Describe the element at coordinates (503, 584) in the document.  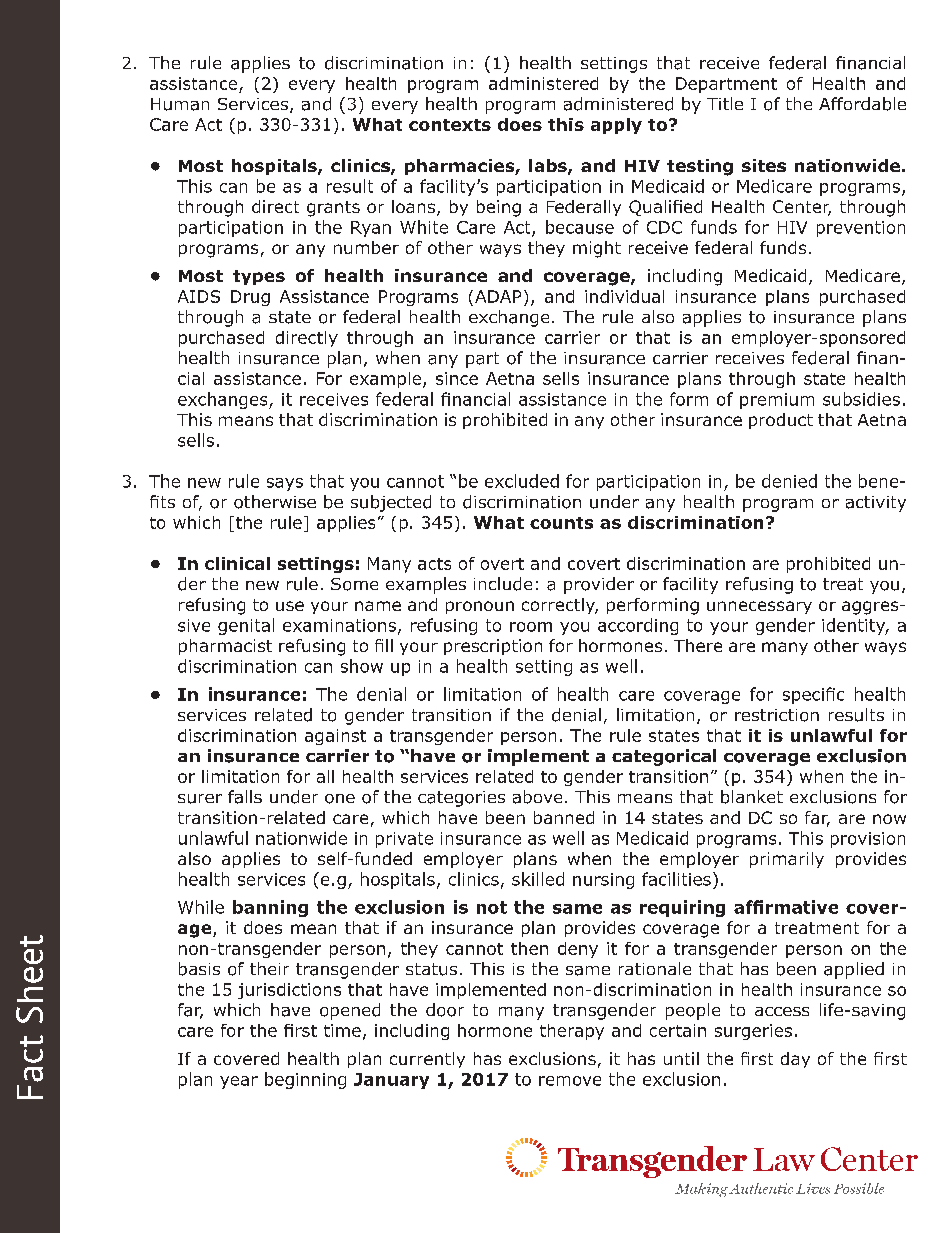
I see `include` at that location.
